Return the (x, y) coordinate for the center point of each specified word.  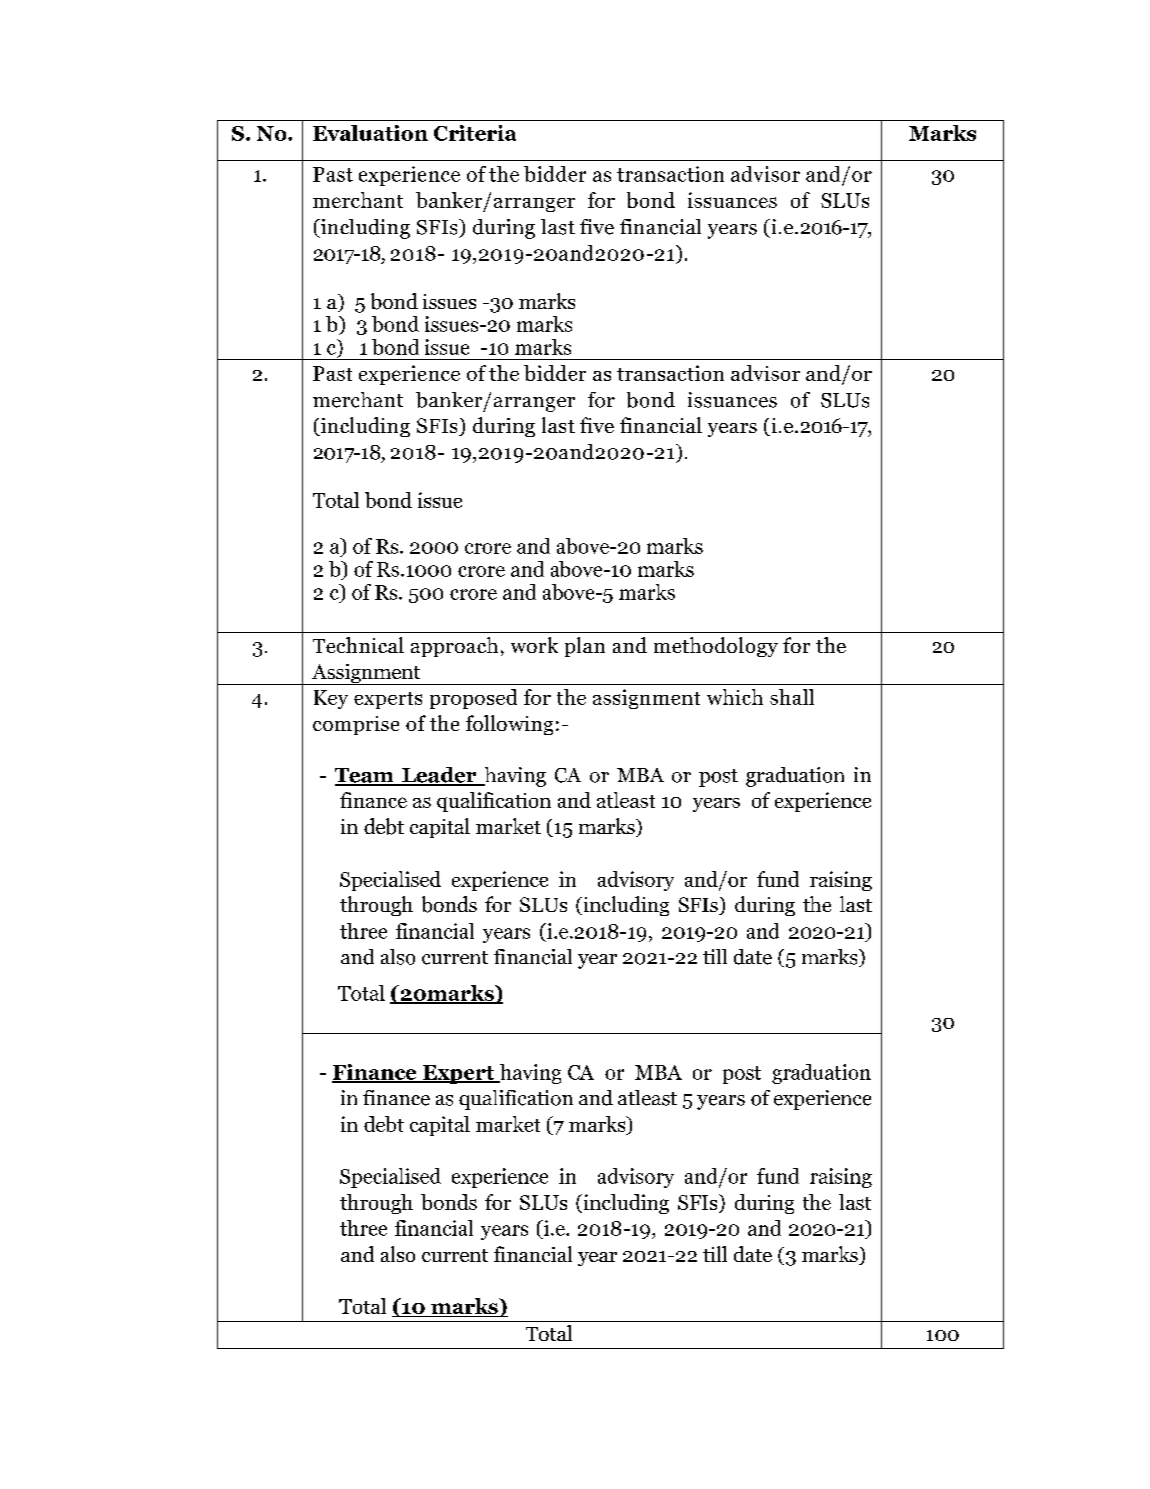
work (534, 645)
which (735, 697)
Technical (358, 645)
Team (365, 776)
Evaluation (370, 133)
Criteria (475, 133)
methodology (716, 647)
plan (585, 647)
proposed (473, 699)
